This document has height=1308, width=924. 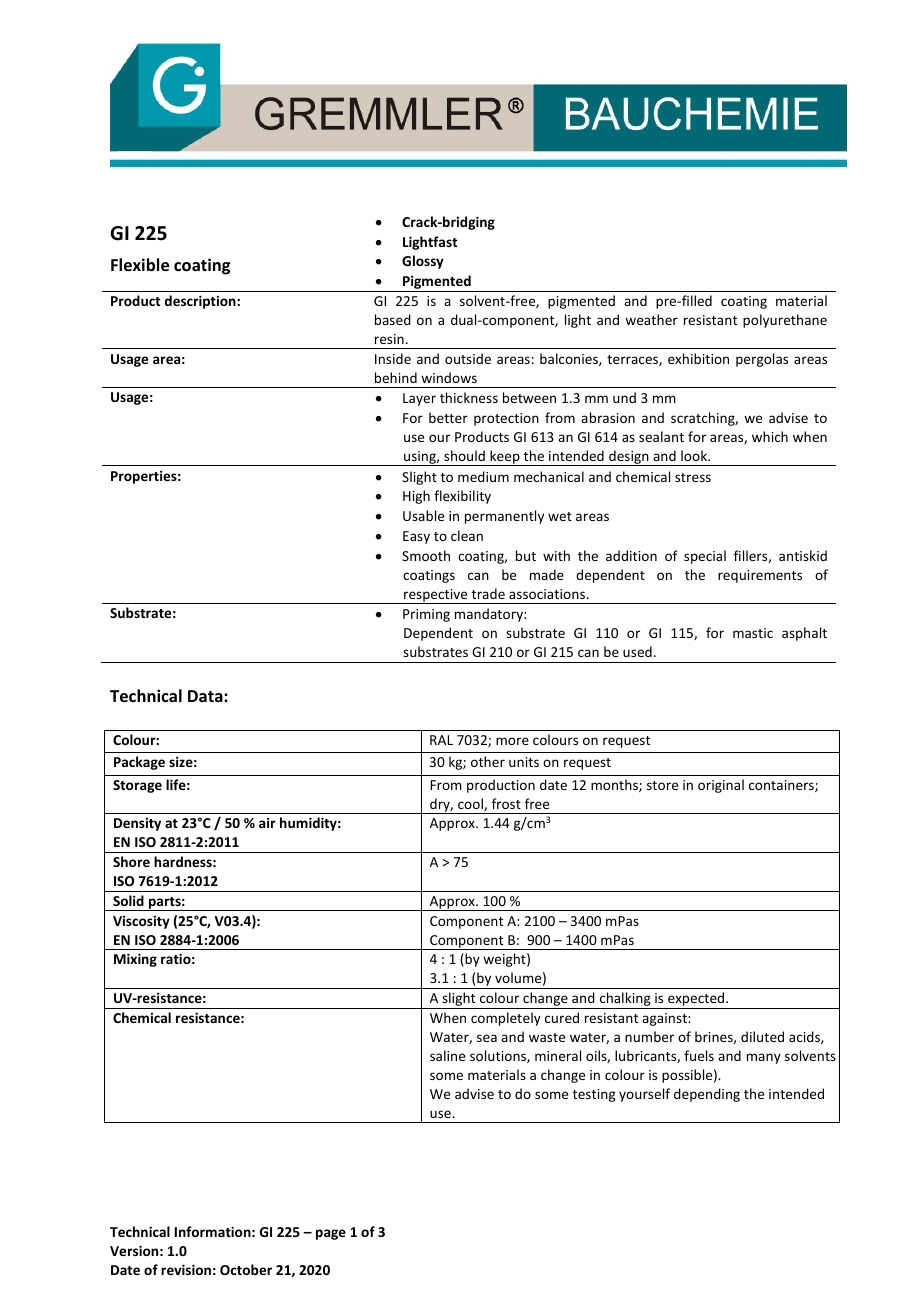 What do you see at coordinates (331, 1234) in the document?
I see `page` at bounding box center [331, 1234].
